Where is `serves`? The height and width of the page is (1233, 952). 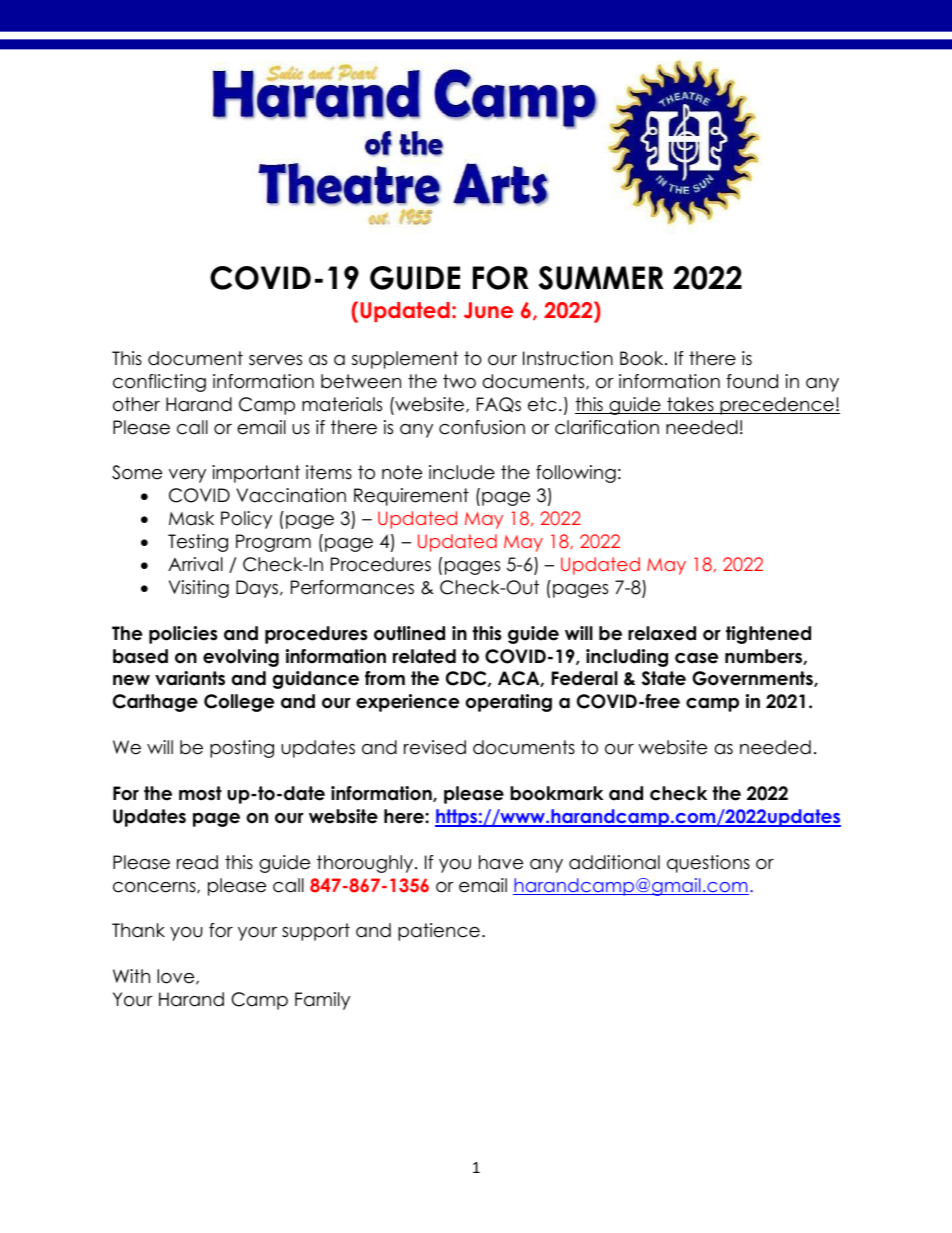 serves is located at coordinates (275, 360).
